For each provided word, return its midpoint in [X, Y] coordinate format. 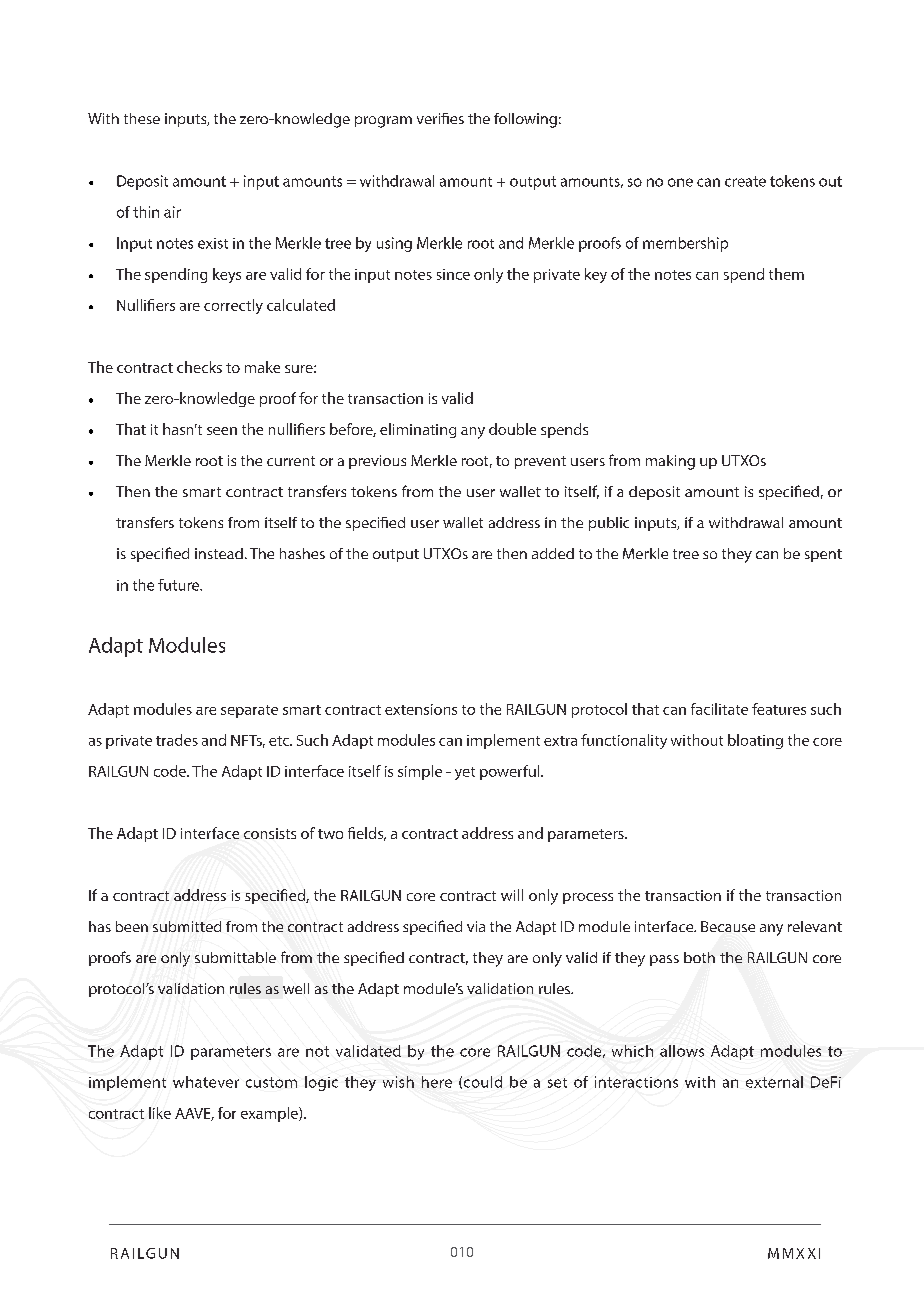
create [745, 181]
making [670, 462]
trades [177, 740]
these [142, 118]
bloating [755, 741]
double [512, 429]
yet [465, 773]
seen [222, 431]
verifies [440, 118]
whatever [206, 1082]
